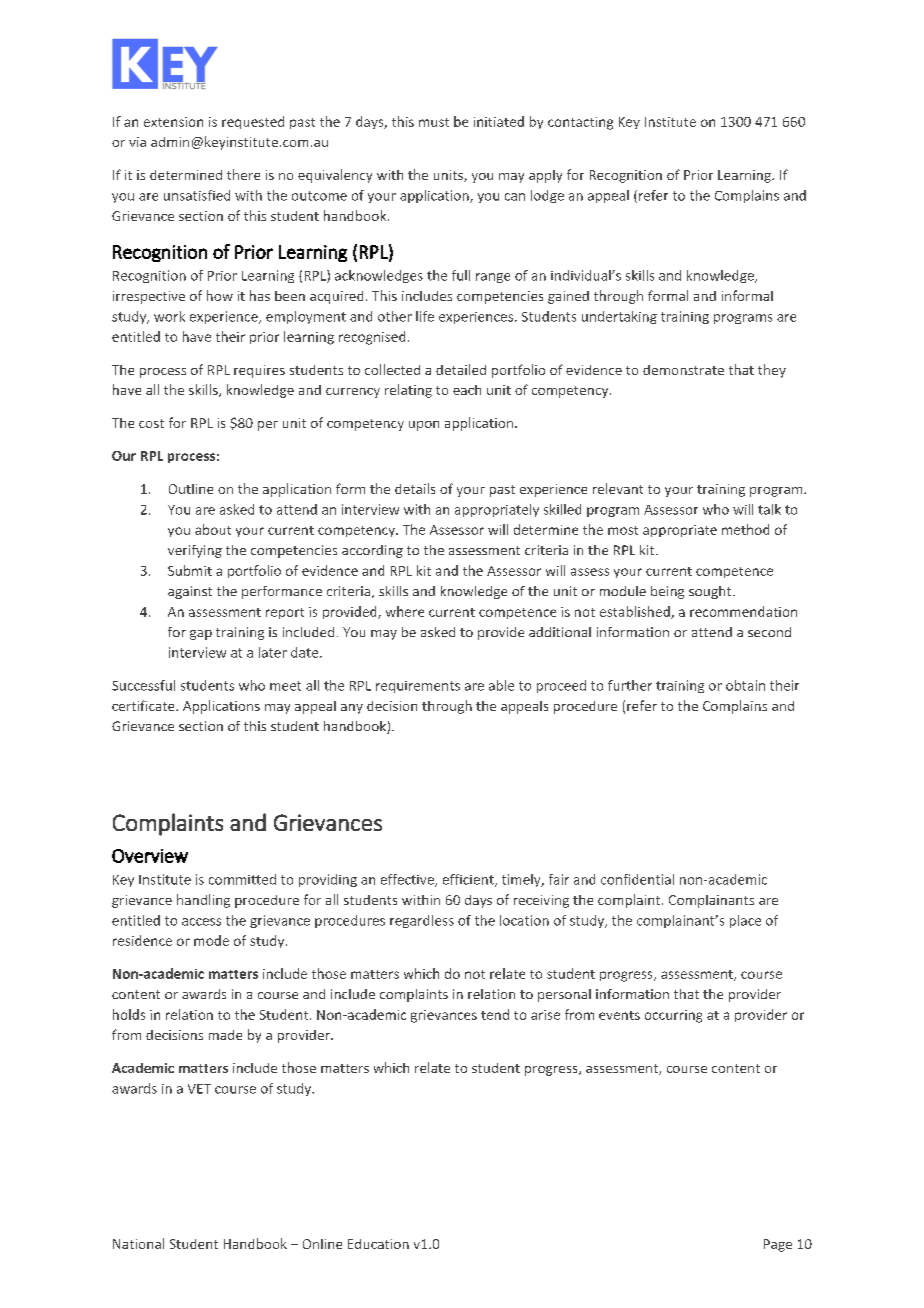 The height and width of the image is (1308, 924). I want to click on contacting, so click(580, 123).
